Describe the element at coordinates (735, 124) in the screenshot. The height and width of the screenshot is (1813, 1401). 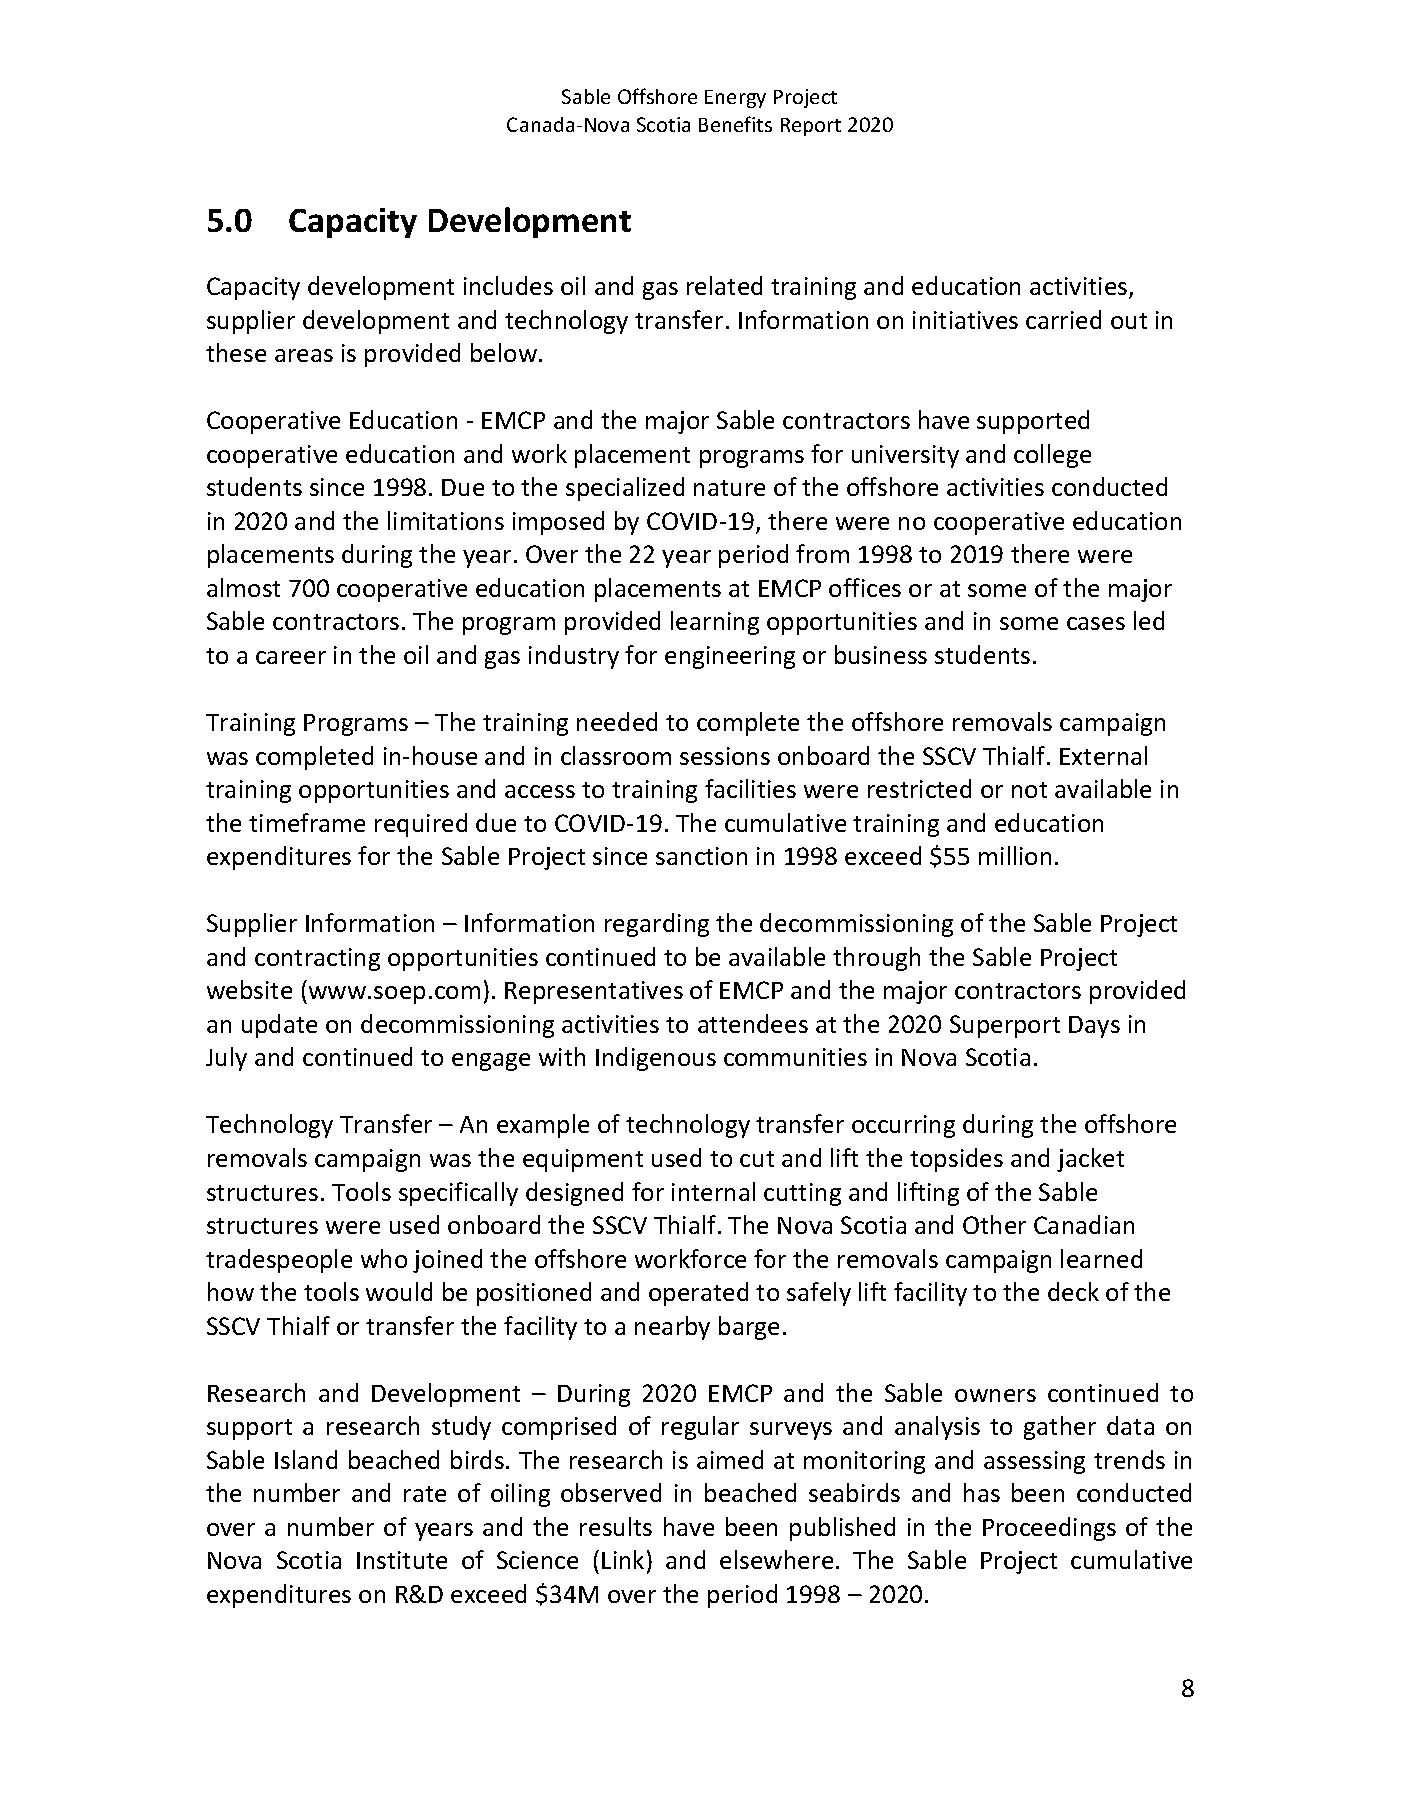
I see `Benefits` at that location.
